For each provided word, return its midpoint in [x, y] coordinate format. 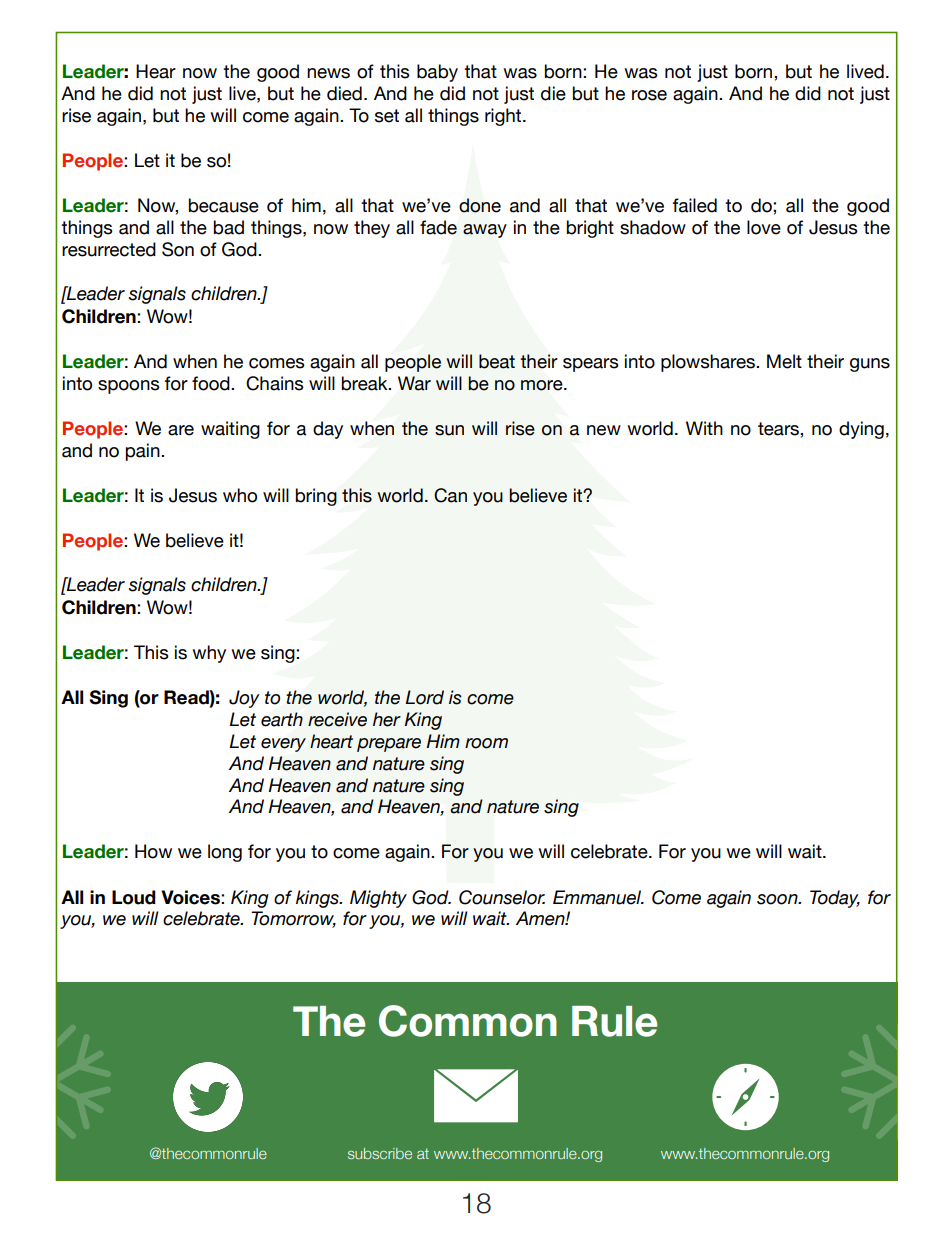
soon [778, 899]
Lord [424, 697]
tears [779, 429]
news [328, 73]
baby [437, 73]
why [209, 654]
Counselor [502, 897]
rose [649, 95]
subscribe [380, 1153]
